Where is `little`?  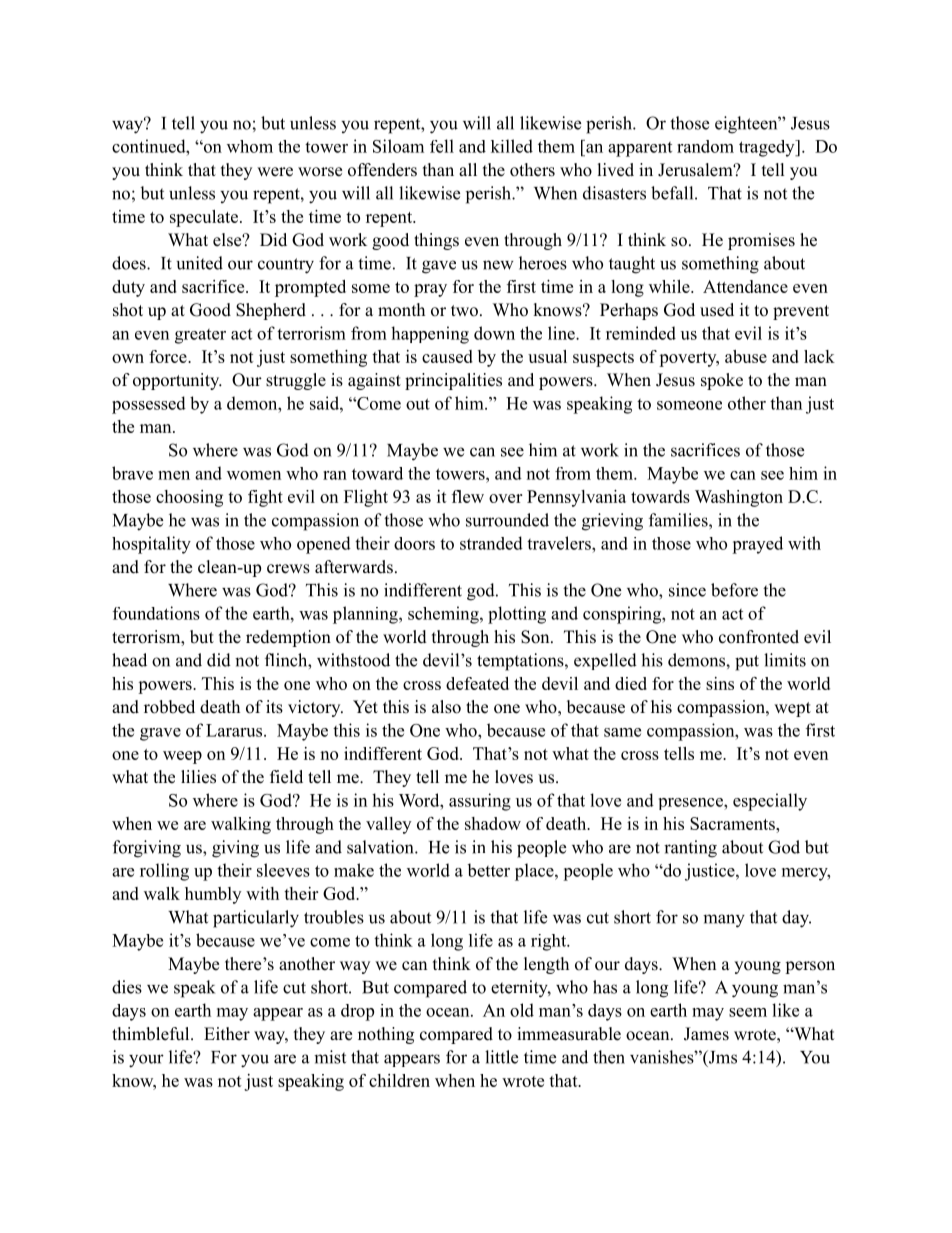 little is located at coordinates (501, 1057).
